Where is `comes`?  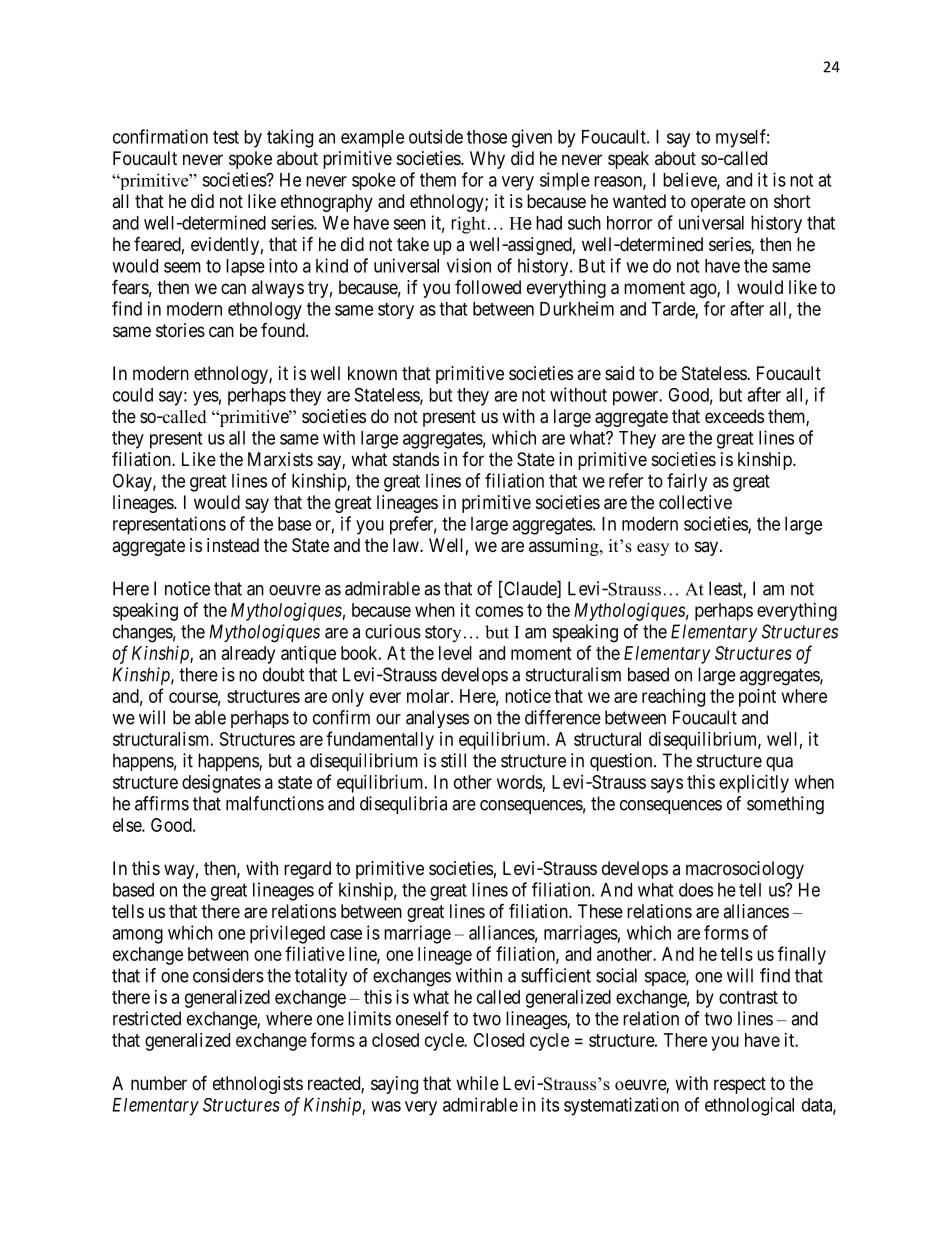
comes is located at coordinates (499, 611).
